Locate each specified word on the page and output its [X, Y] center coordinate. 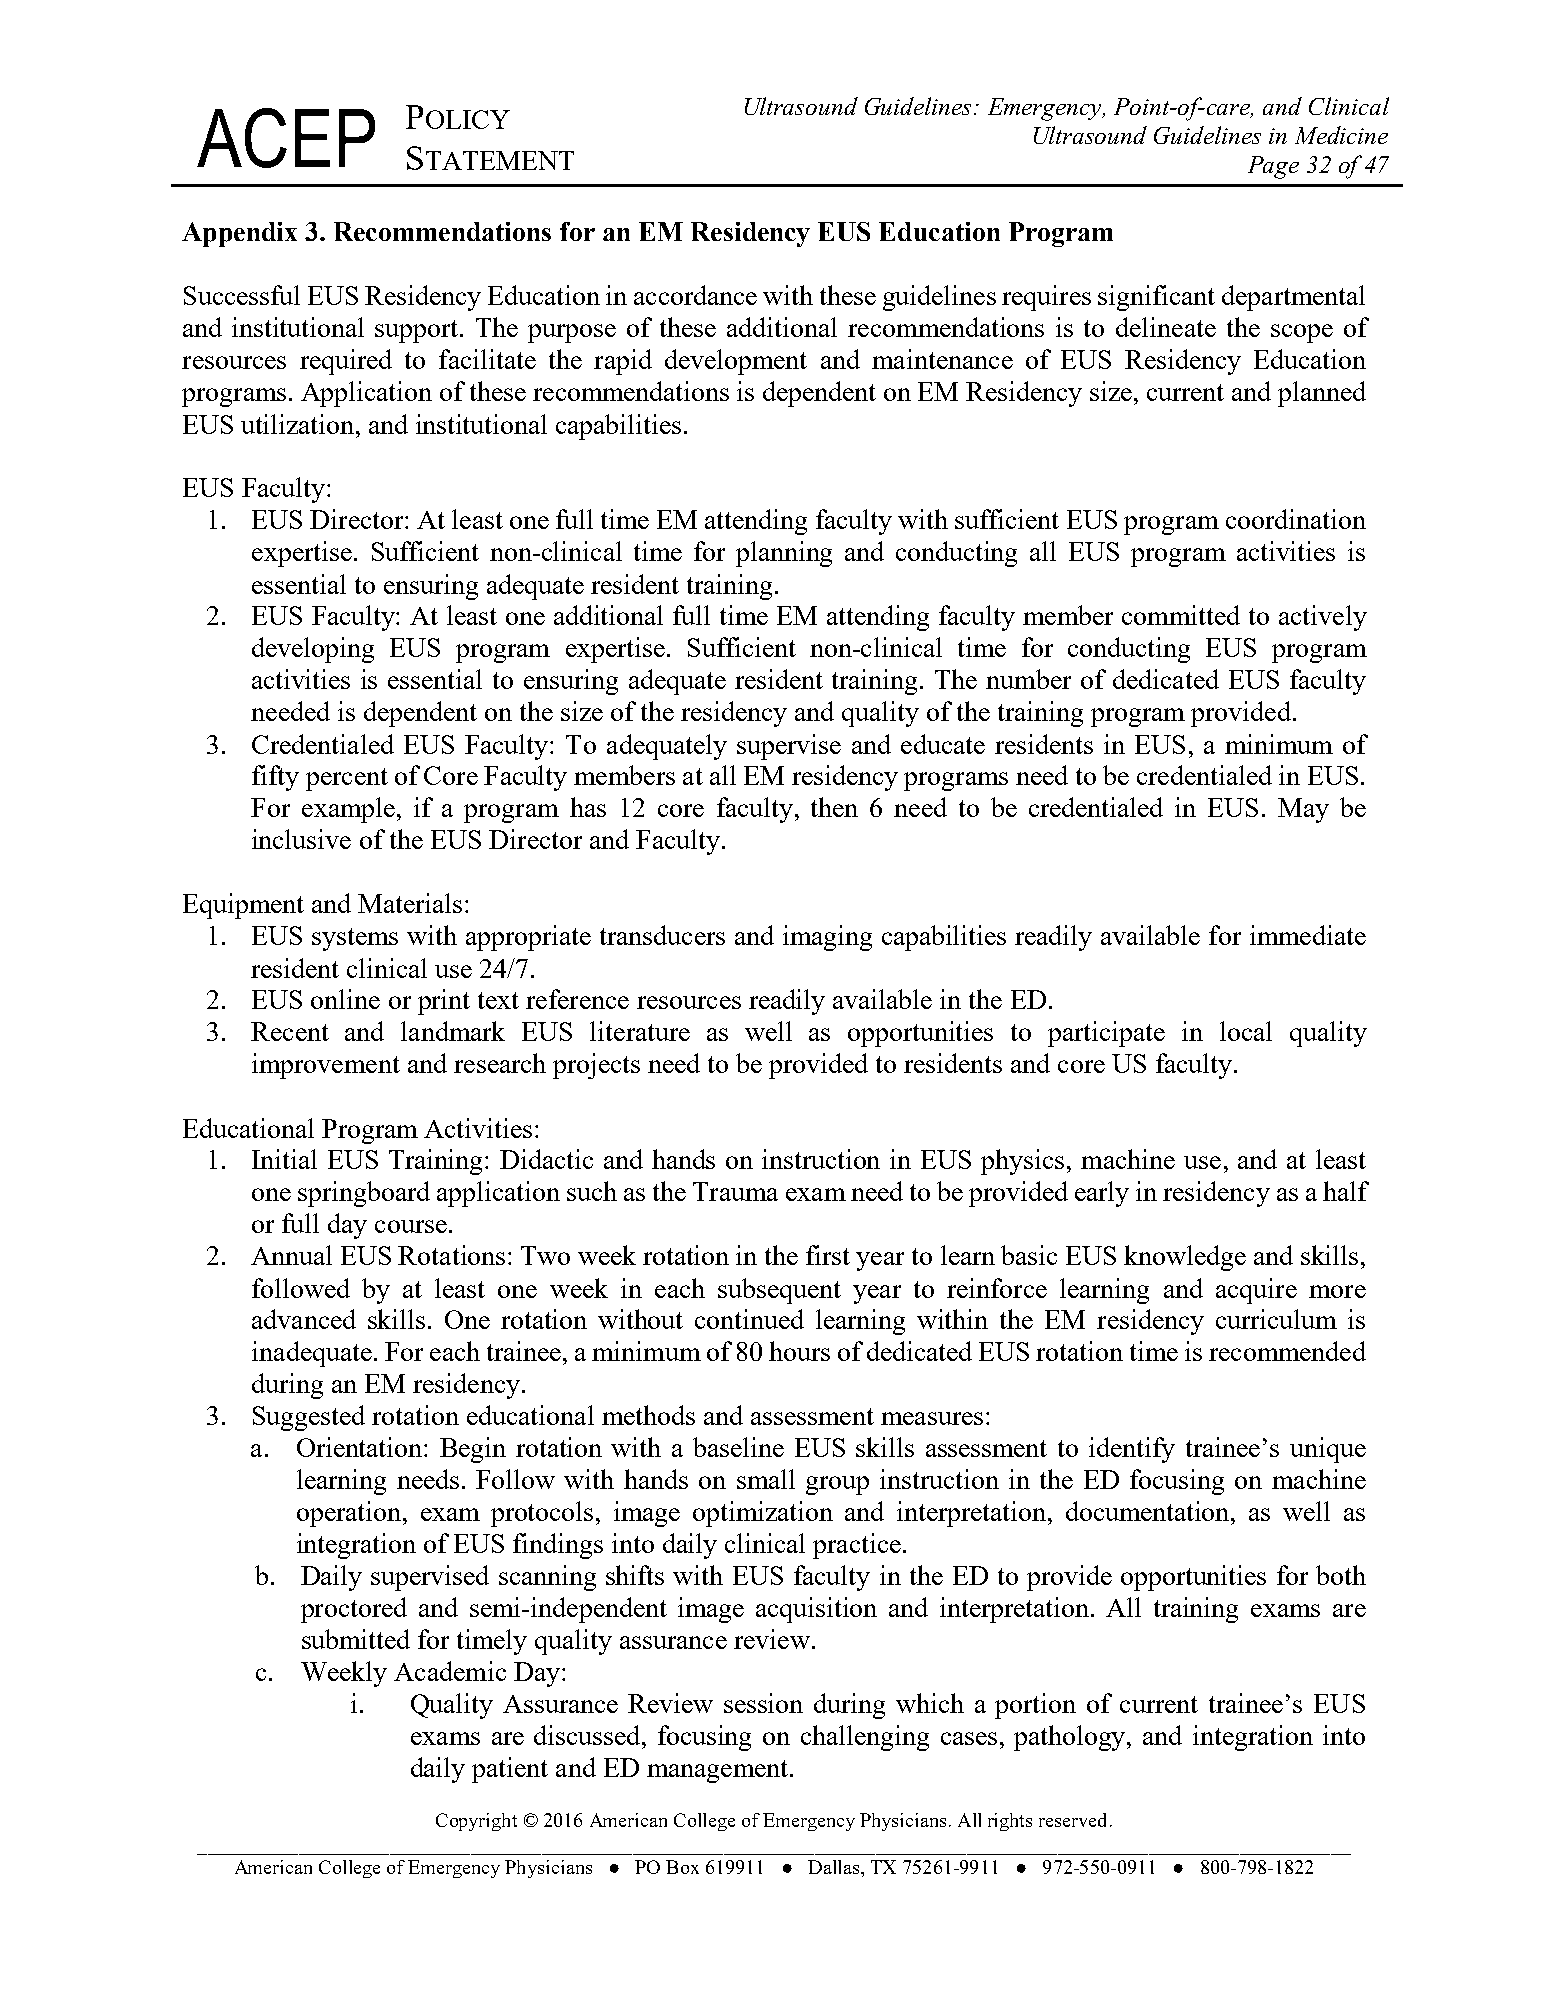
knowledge [1185, 1258]
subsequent [779, 1291]
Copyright [476, 1822]
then [834, 807]
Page [1273, 167]
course [411, 1226]
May [1303, 810]
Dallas [835, 1867]
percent [347, 779]
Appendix [239, 234]
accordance [695, 295]
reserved [1072, 1820]
